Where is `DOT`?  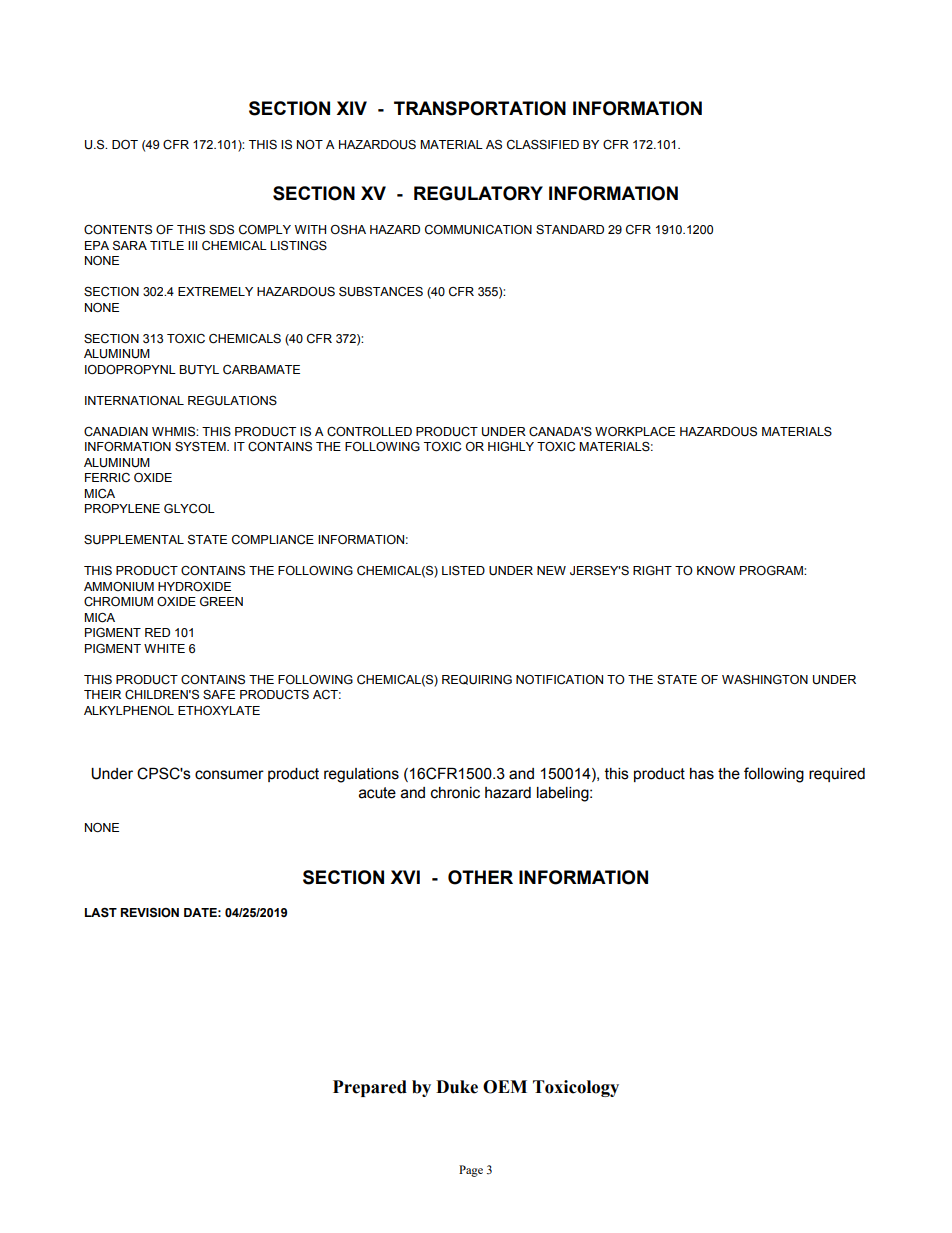
DOT is located at coordinates (125, 144).
